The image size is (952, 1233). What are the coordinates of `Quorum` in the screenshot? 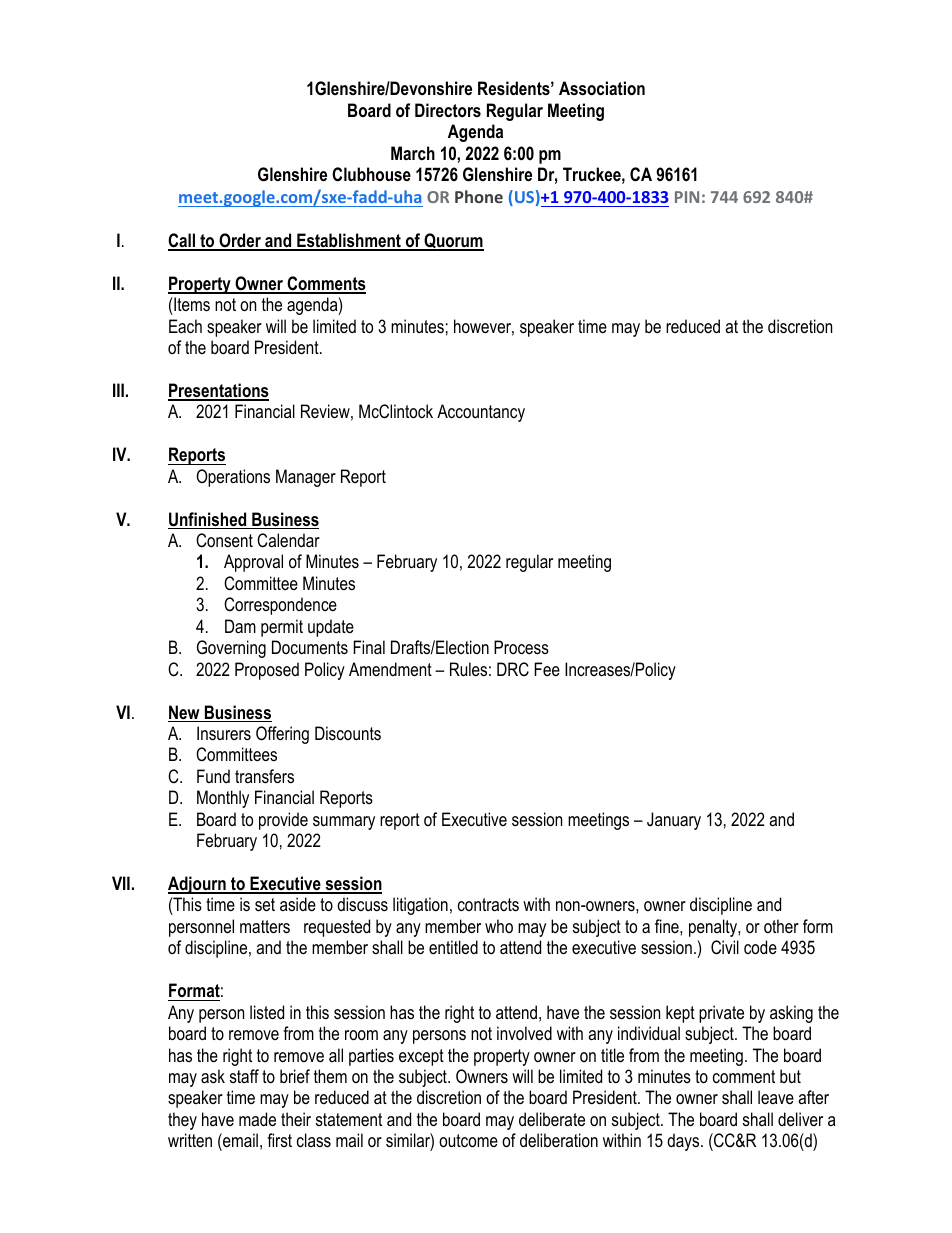 It's located at (453, 242).
